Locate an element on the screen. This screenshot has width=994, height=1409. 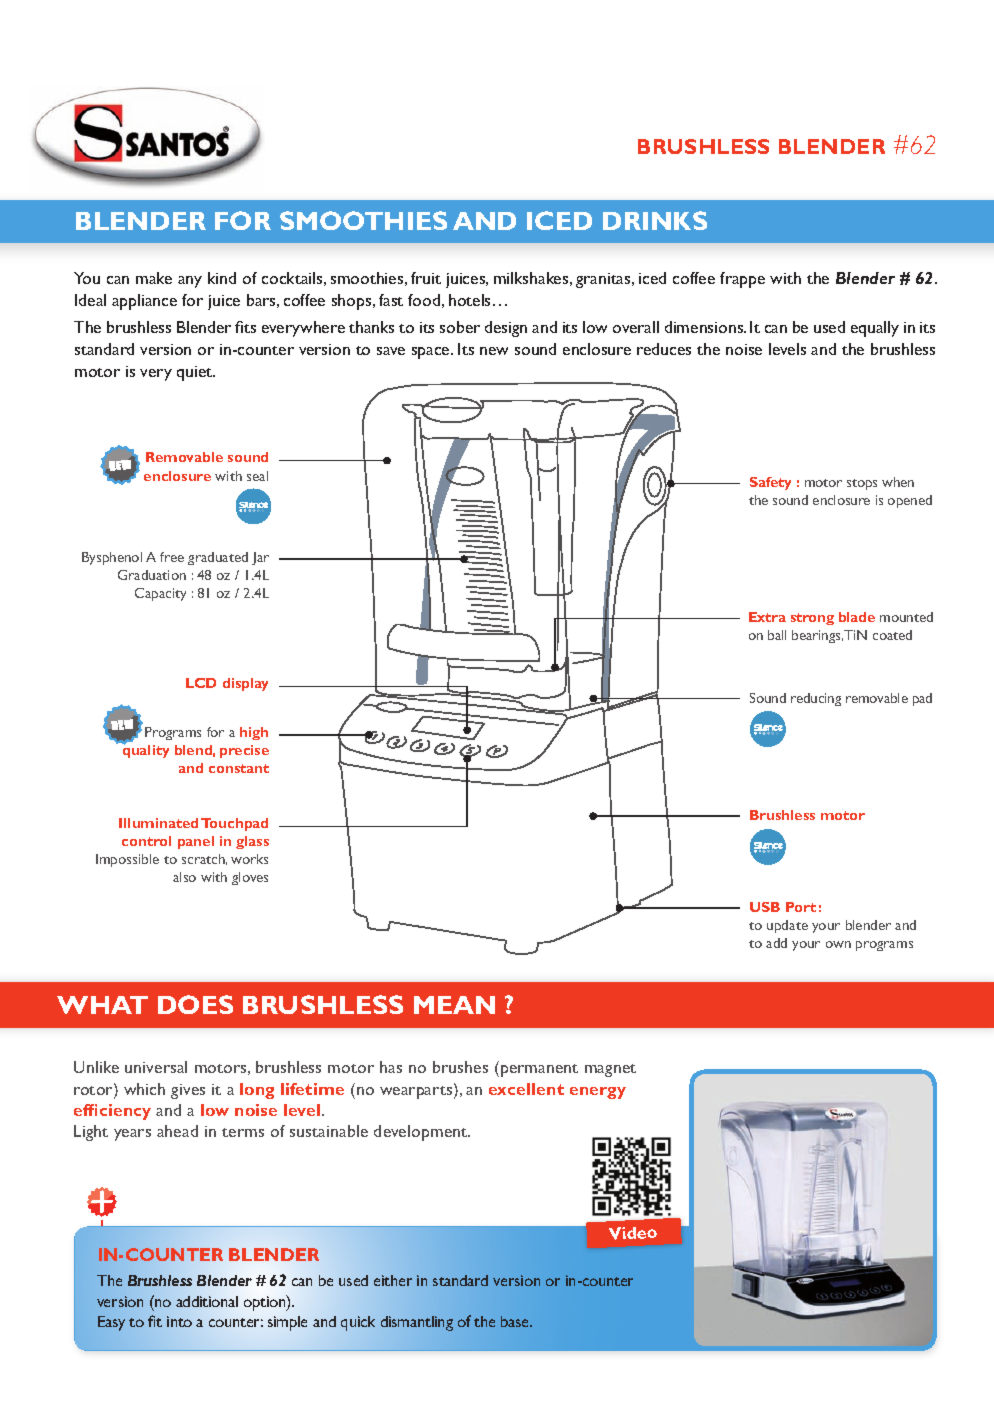
reducing is located at coordinates (816, 699).
